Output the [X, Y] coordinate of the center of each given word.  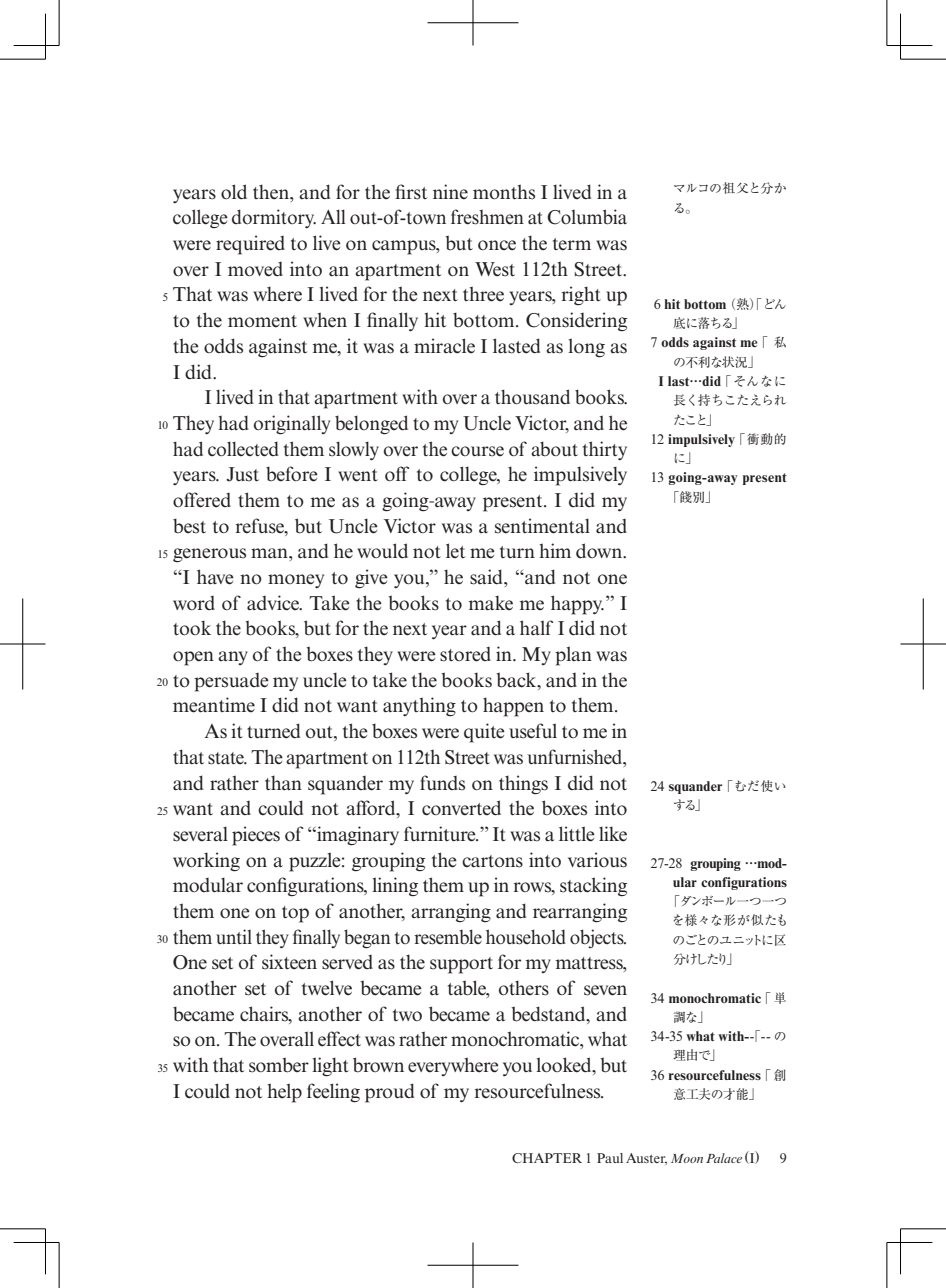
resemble [448, 937]
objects [598, 939]
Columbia [587, 217]
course [477, 451]
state [227, 758]
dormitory [274, 218]
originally [291, 425]
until [234, 936]
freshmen [487, 217]
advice [274, 603]
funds [442, 783]
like [613, 834]
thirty [605, 450]
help [284, 1093]
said [488, 578]
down [600, 551]
